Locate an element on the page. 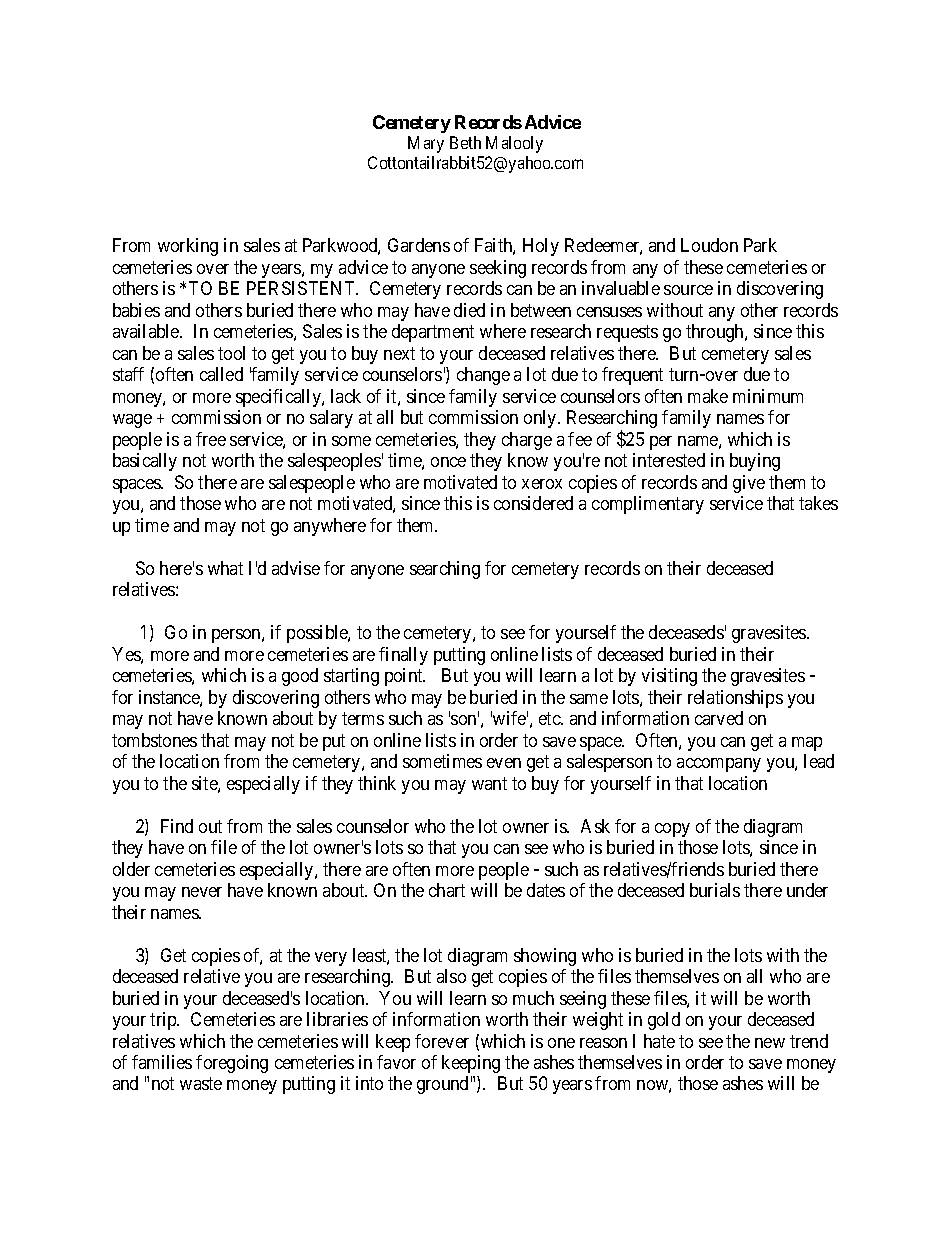  foregoing is located at coordinates (232, 1064).
